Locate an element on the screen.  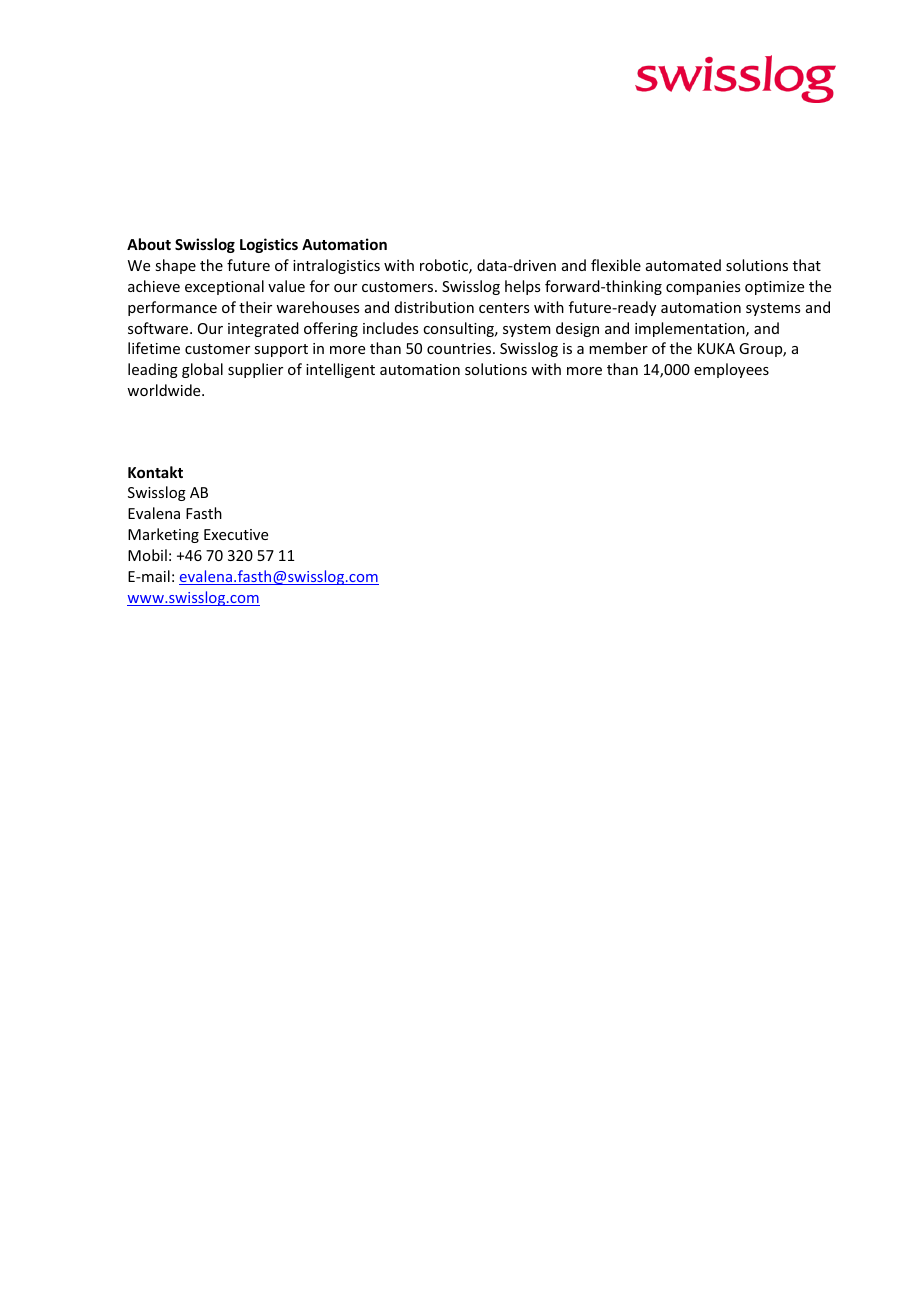
Marketing is located at coordinates (163, 535).
